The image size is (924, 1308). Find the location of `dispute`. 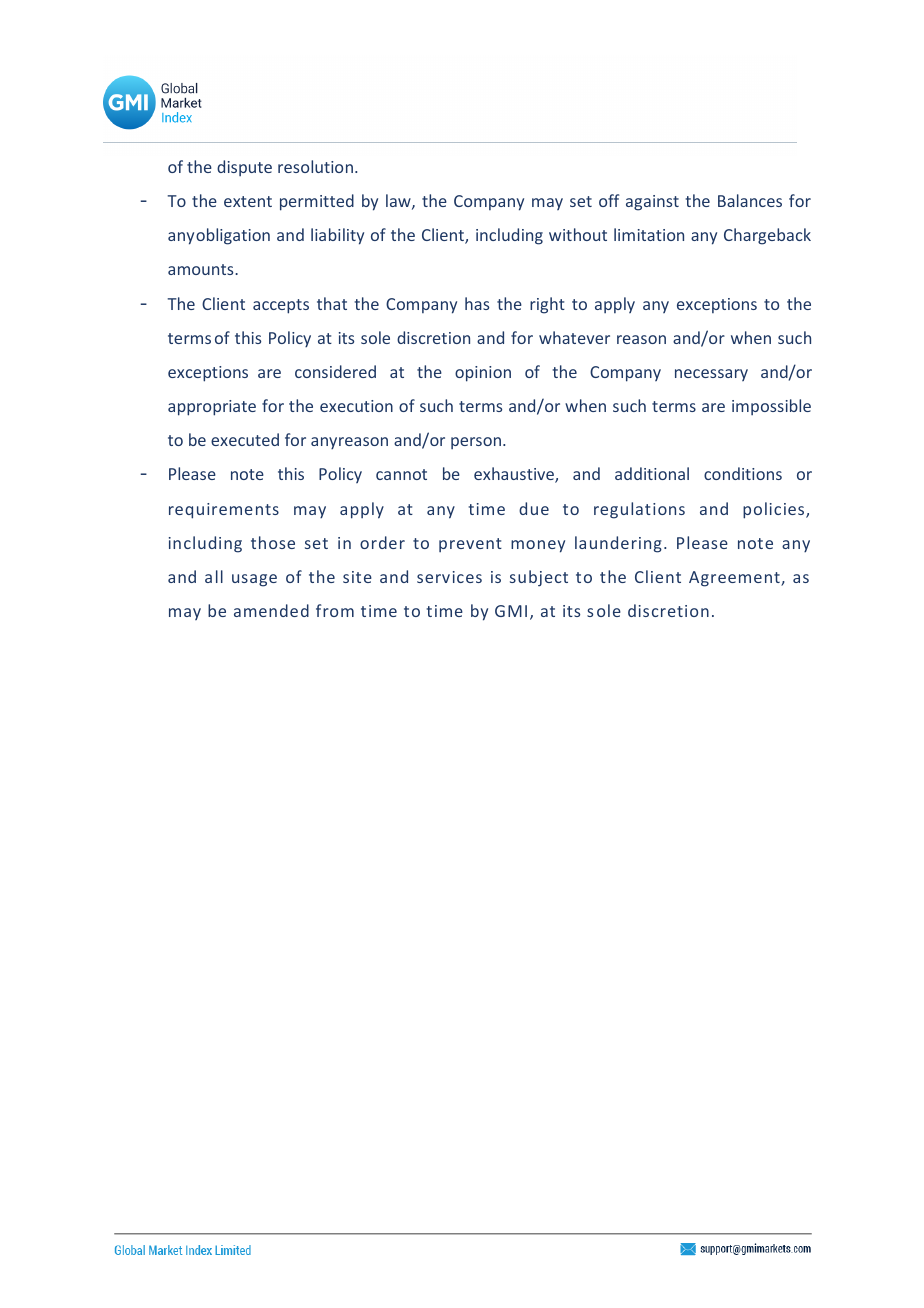

dispute is located at coordinates (244, 168).
